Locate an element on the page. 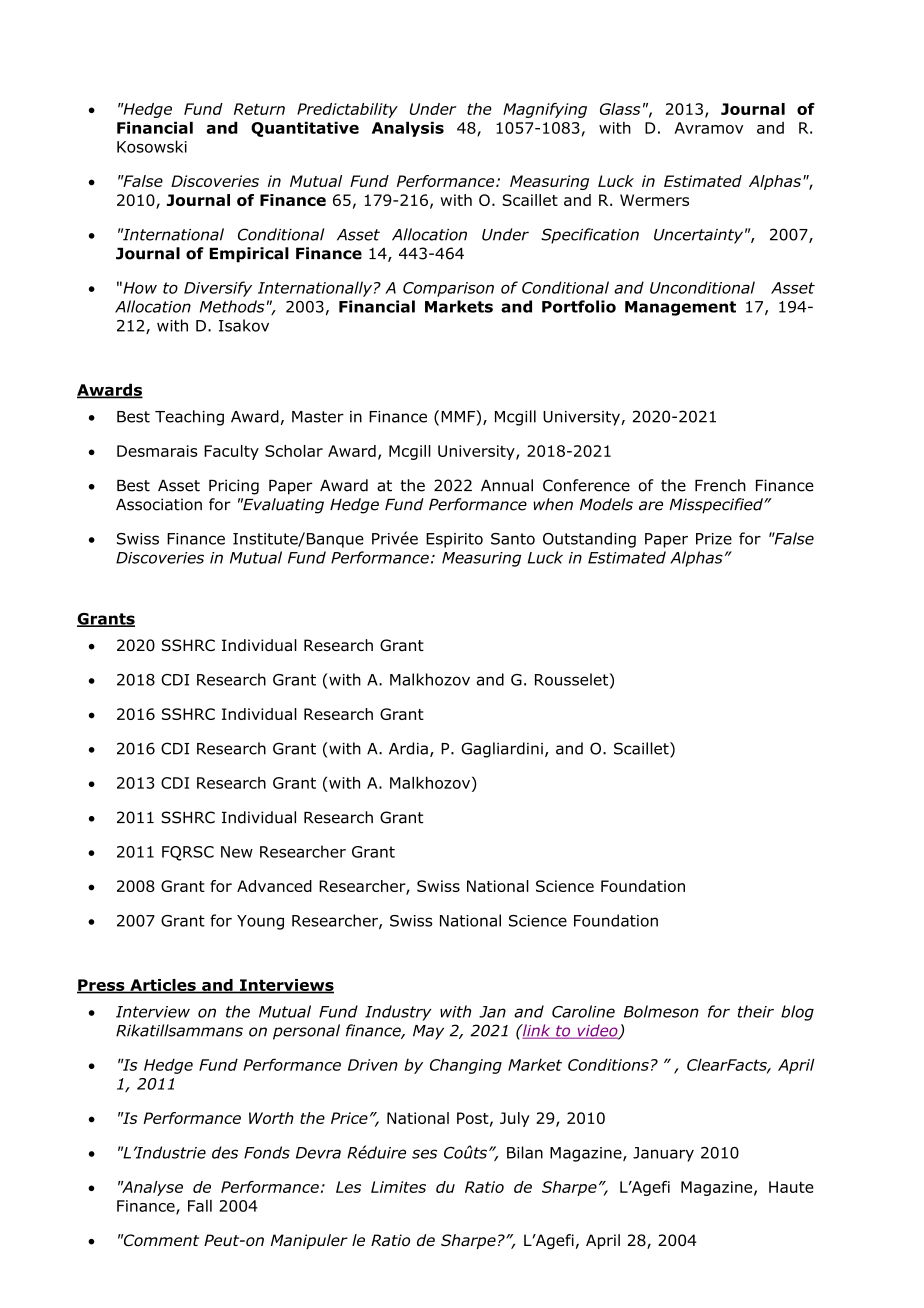 This document has height=1308, width=924. January is located at coordinates (663, 1154).
